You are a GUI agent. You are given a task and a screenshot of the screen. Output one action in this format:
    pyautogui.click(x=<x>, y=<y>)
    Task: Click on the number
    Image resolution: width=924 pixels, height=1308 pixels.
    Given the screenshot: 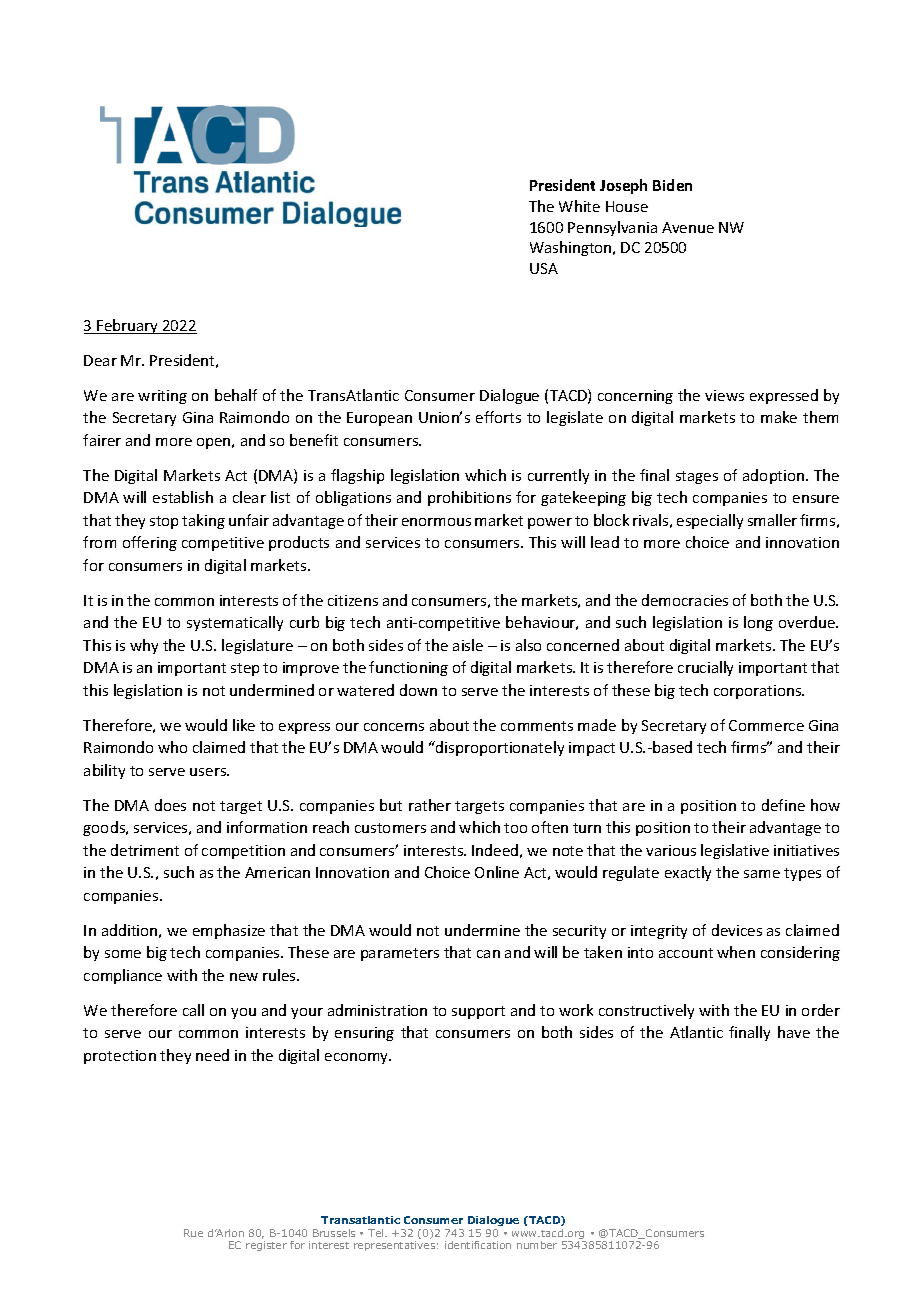 What is the action you would take?
    pyautogui.click(x=537, y=1245)
